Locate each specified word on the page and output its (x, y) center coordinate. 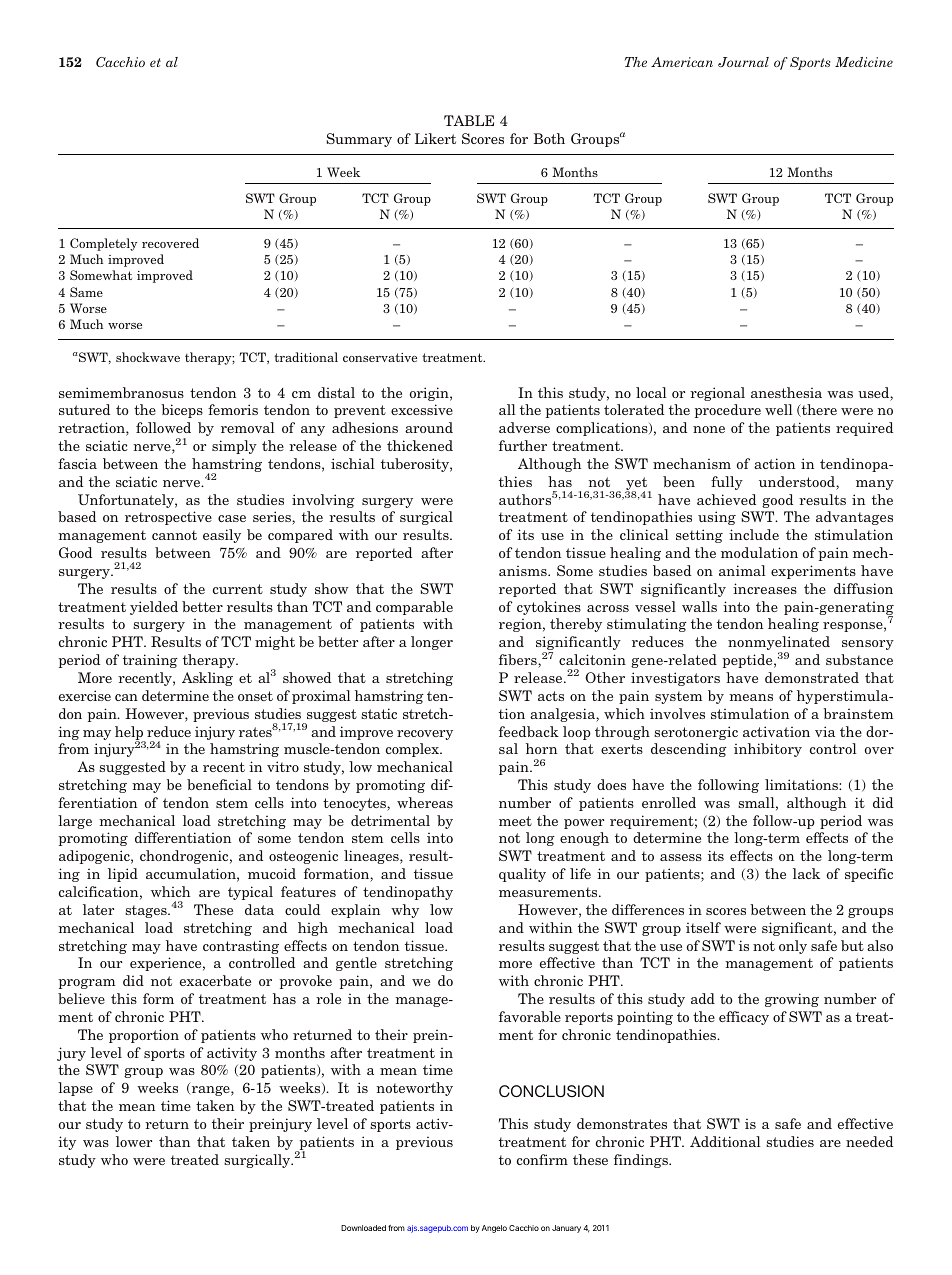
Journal (743, 62)
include (754, 534)
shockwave (148, 357)
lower (134, 1141)
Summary (359, 140)
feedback (529, 731)
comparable (414, 608)
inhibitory (768, 750)
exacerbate (215, 980)
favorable (530, 1016)
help (130, 734)
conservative (380, 357)
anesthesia (786, 392)
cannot (174, 535)
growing (792, 1000)
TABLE (469, 120)
